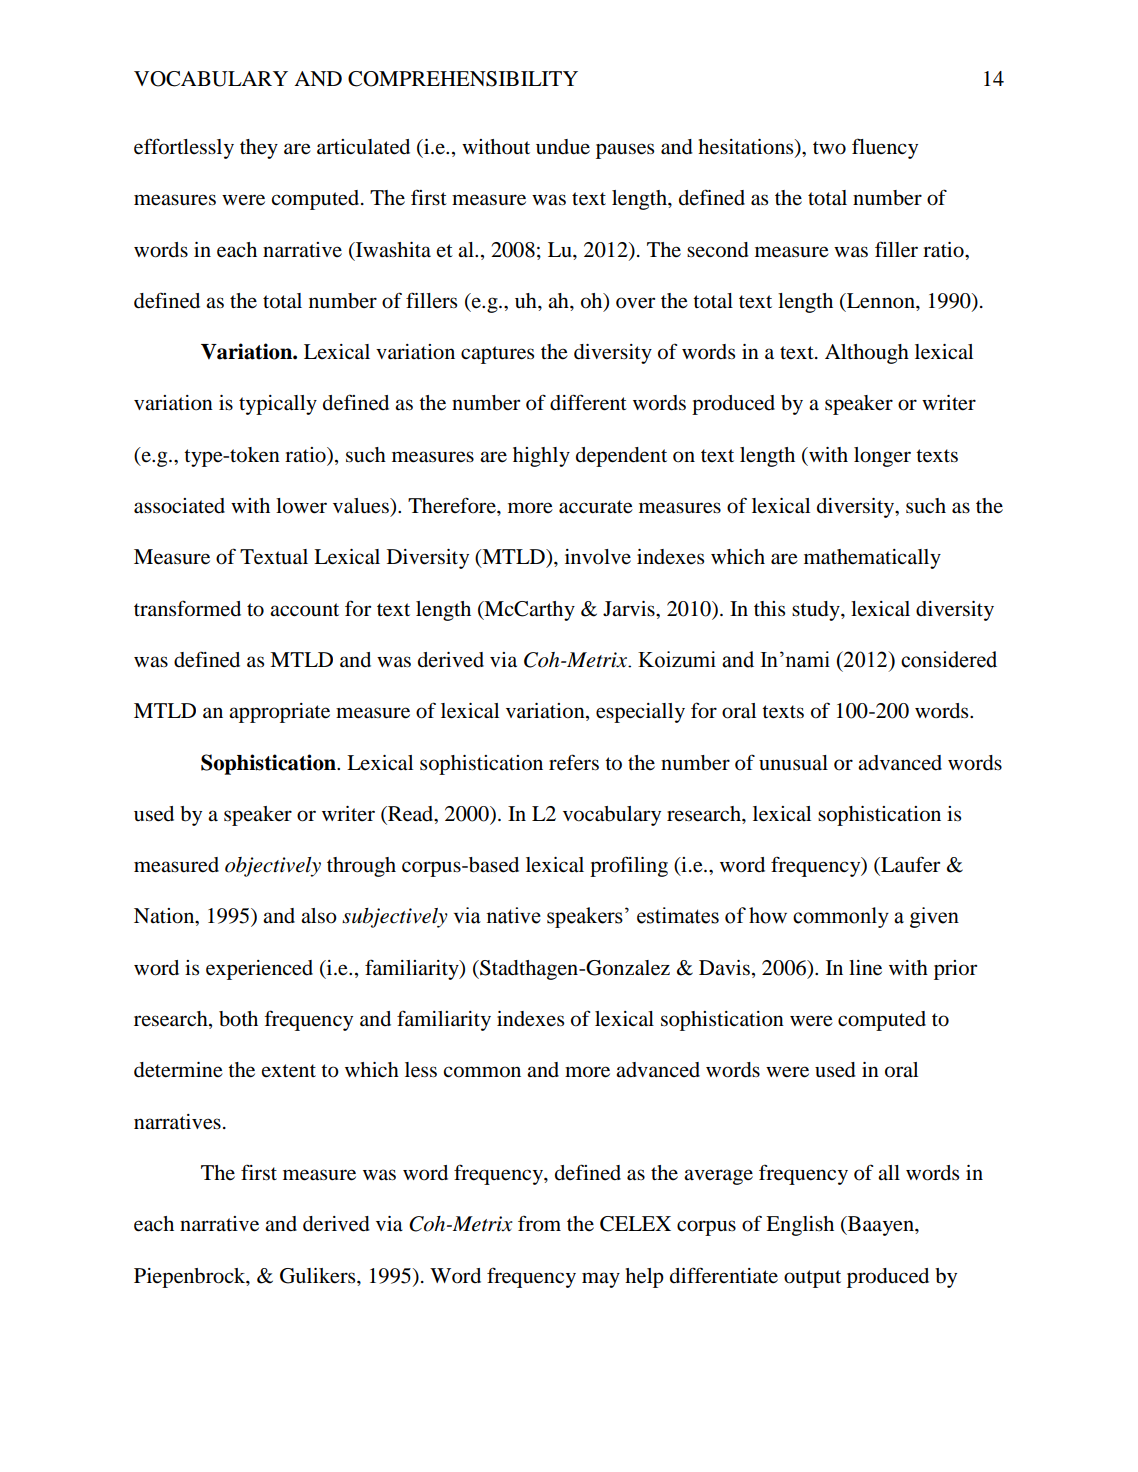  I want to click on line, so click(865, 968).
